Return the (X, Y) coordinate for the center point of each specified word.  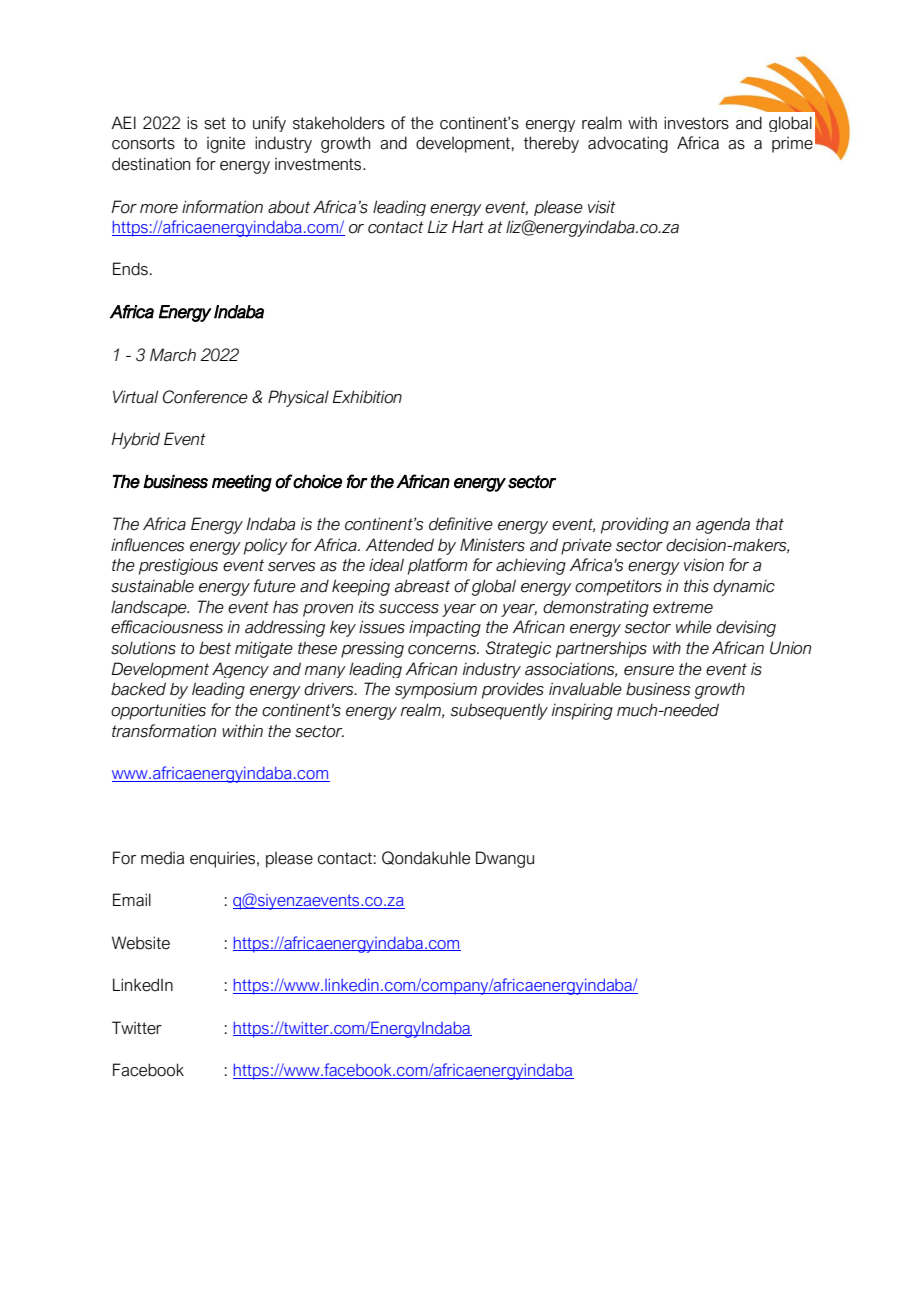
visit (602, 207)
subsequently (499, 711)
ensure (649, 671)
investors (696, 123)
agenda (723, 525)
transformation (164, 731)
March (173, 355)
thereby (551, 144)
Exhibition (367, 397)
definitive (461, 524)
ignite (226, 145)
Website (141, 943)
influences (147, 545)
